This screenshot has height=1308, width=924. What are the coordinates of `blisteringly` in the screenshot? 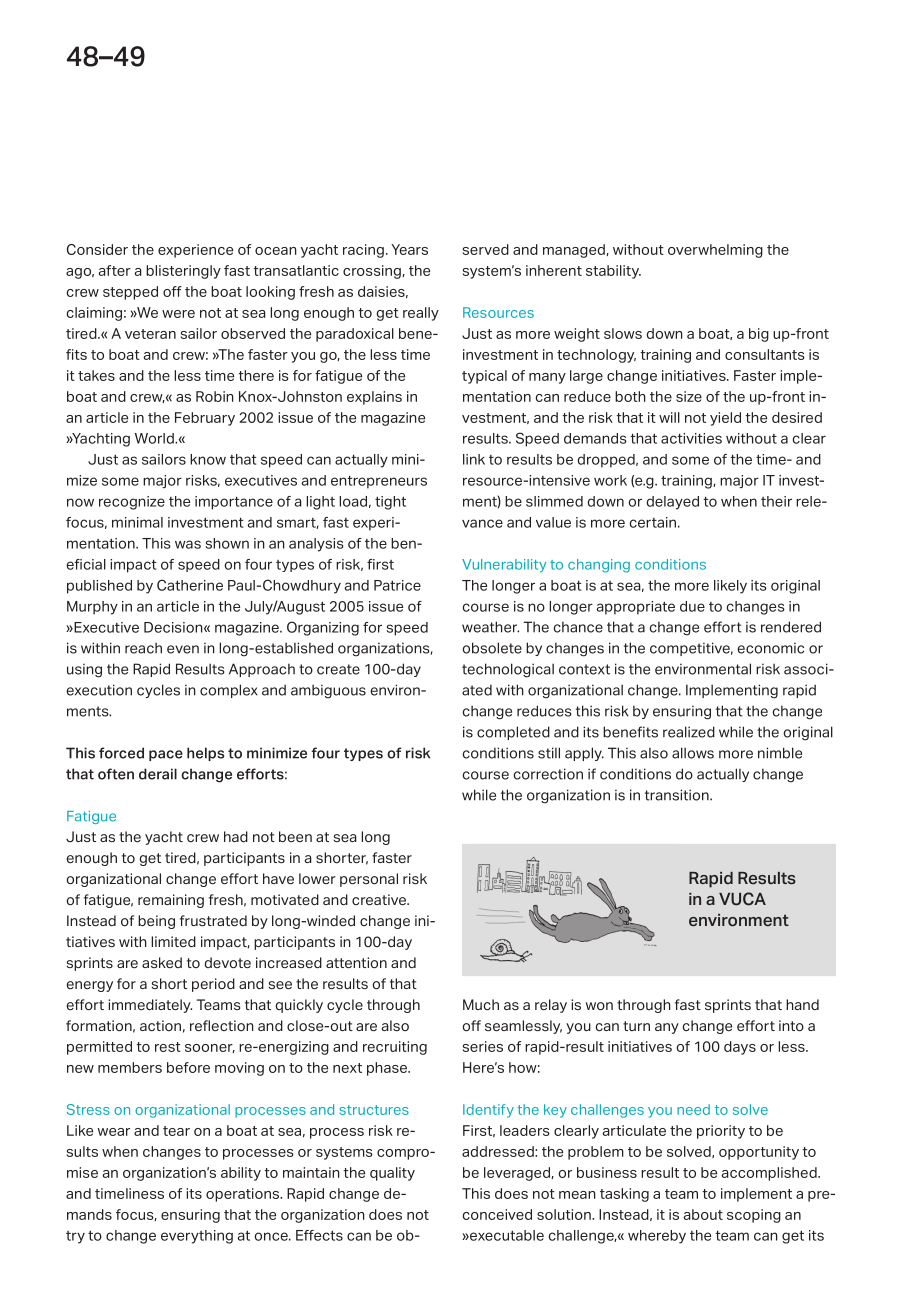 It's located at (183, 272).
